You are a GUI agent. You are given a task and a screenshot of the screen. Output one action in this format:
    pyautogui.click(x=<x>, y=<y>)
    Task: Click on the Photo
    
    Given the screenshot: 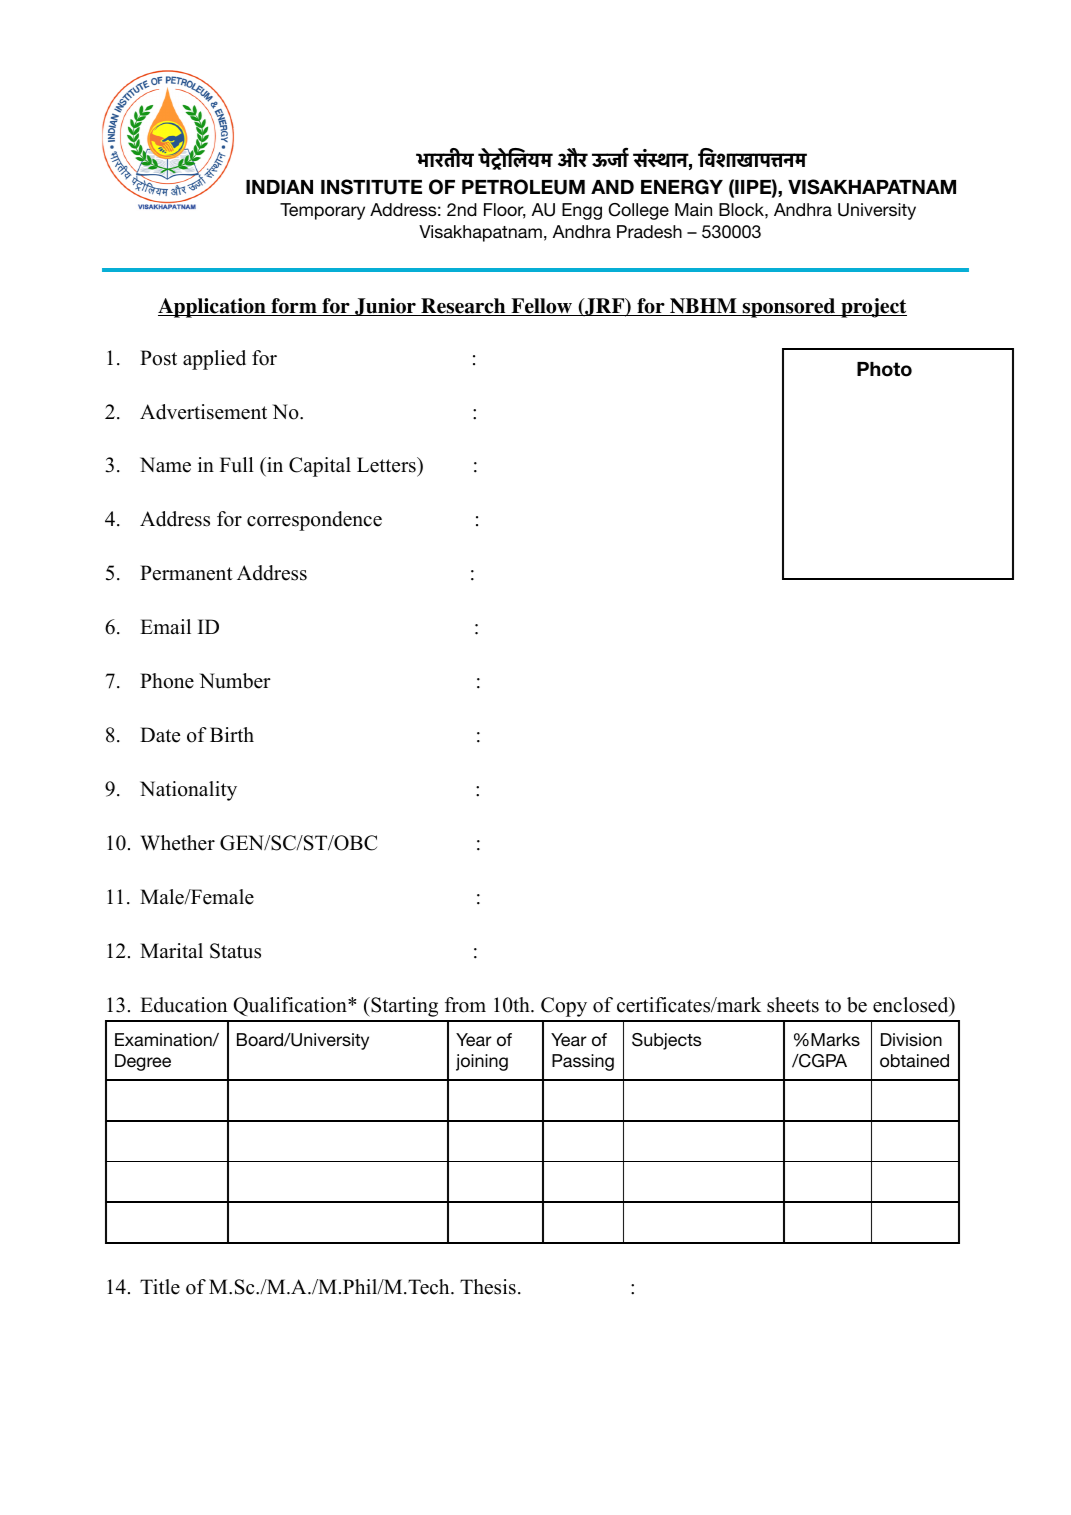 What is the action you would take?
    pyautogui.click(x=884, y=369)
